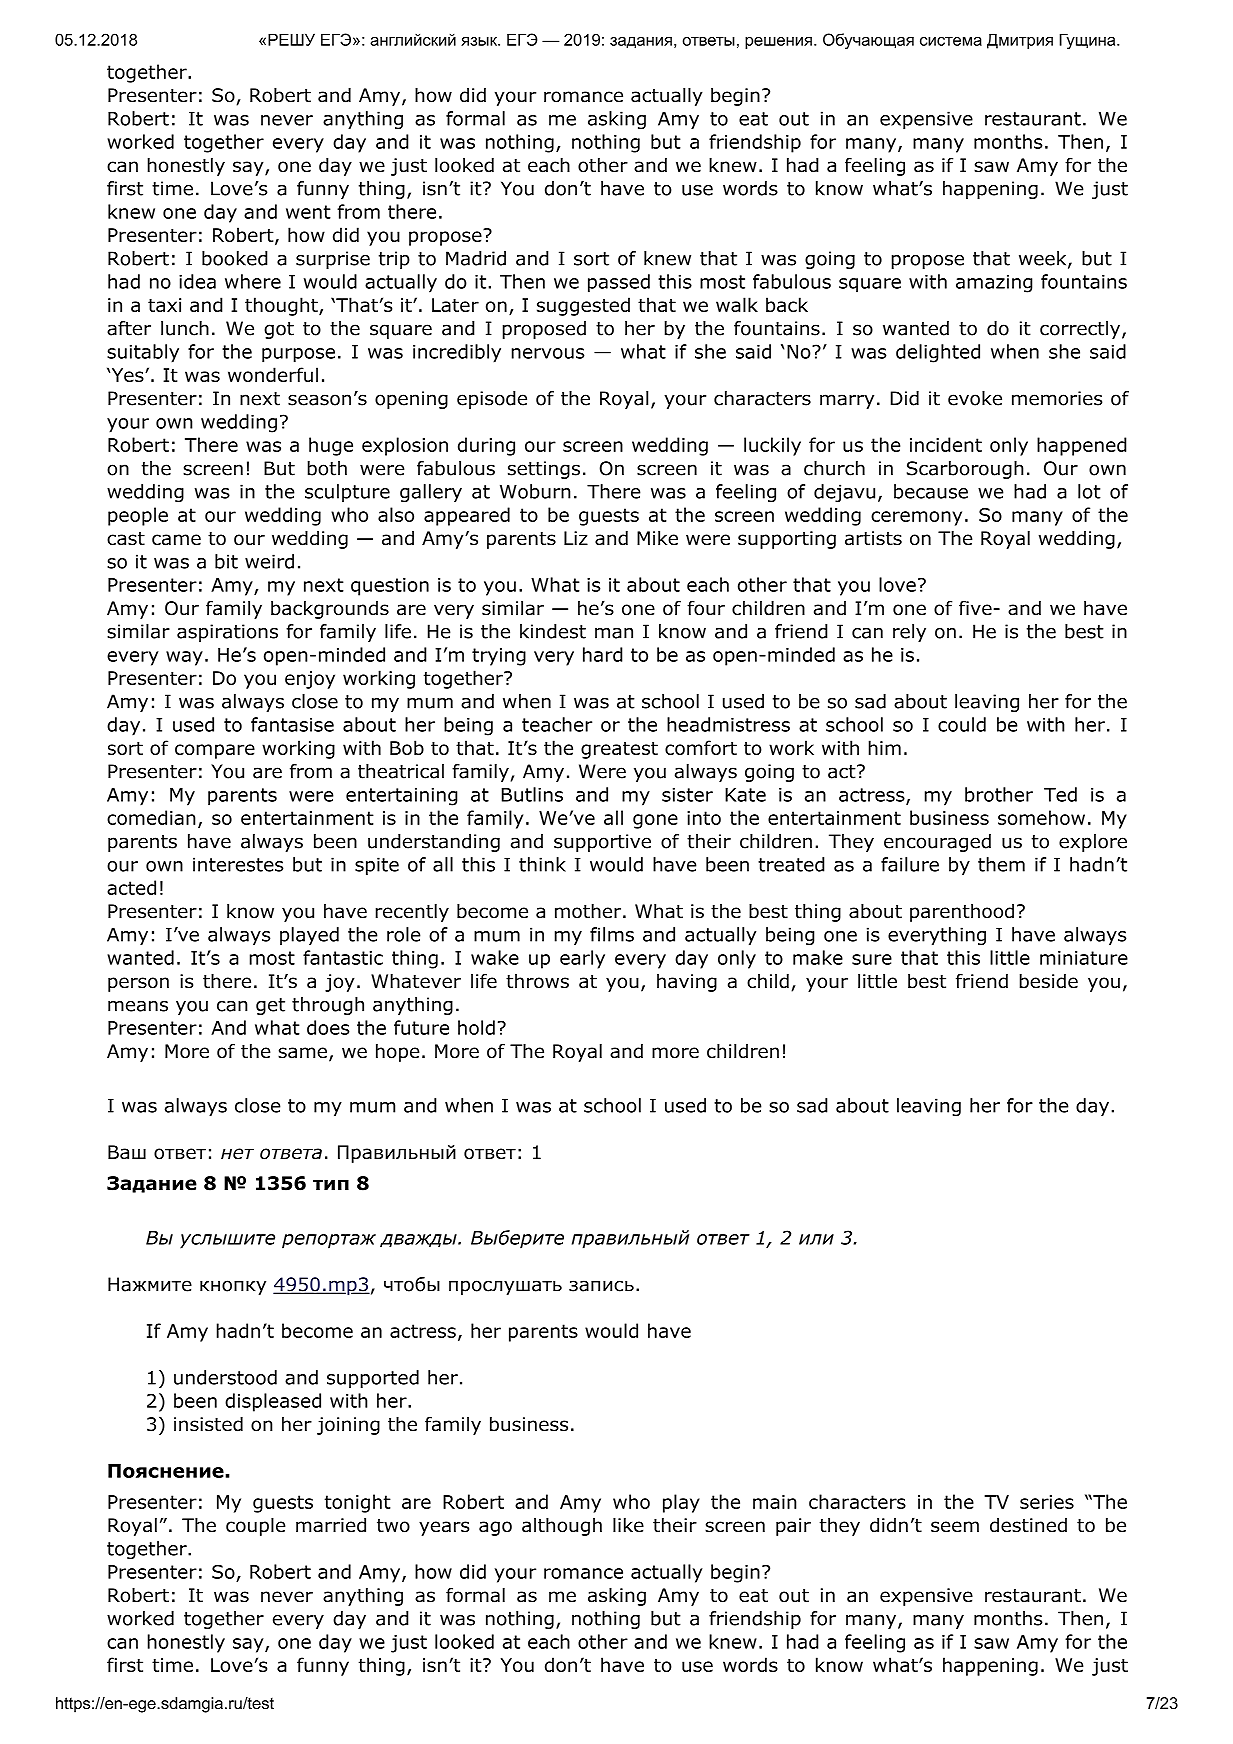  What do you see at coordinates (994, 284) in the screenshot?
I see `amazing` at bounding box center [994, 284].
